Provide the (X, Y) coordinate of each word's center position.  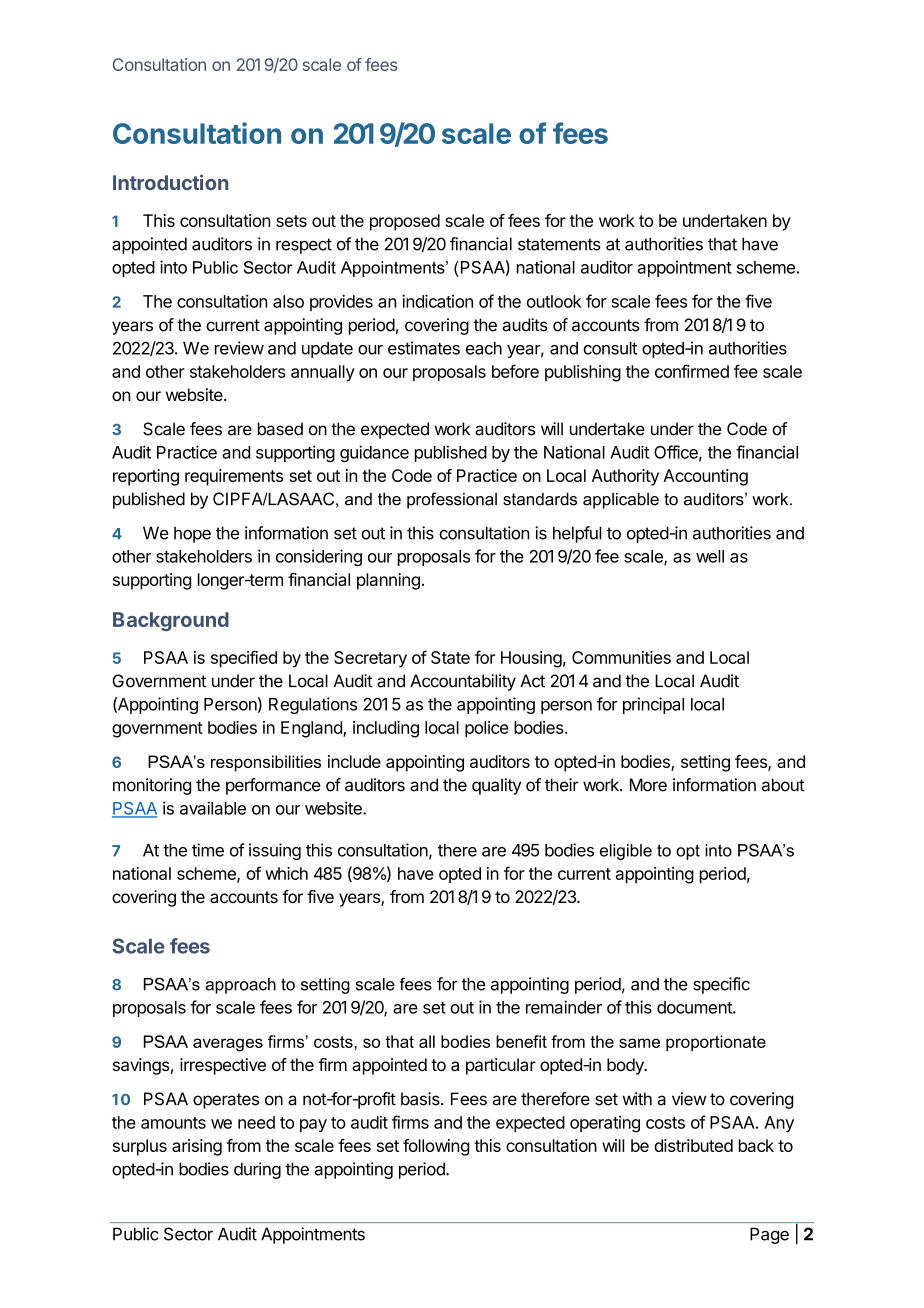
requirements (234, 477)
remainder (564, 1007)
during (257, 1170)
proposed (405, 222)
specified (244, 659)
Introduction (170, 182)
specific (721, 985)
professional (452, 500)
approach (240, 986)
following (436, 1147)
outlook (554, 301)
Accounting (705, 477)
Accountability (463, 682)
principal (653, 705)
